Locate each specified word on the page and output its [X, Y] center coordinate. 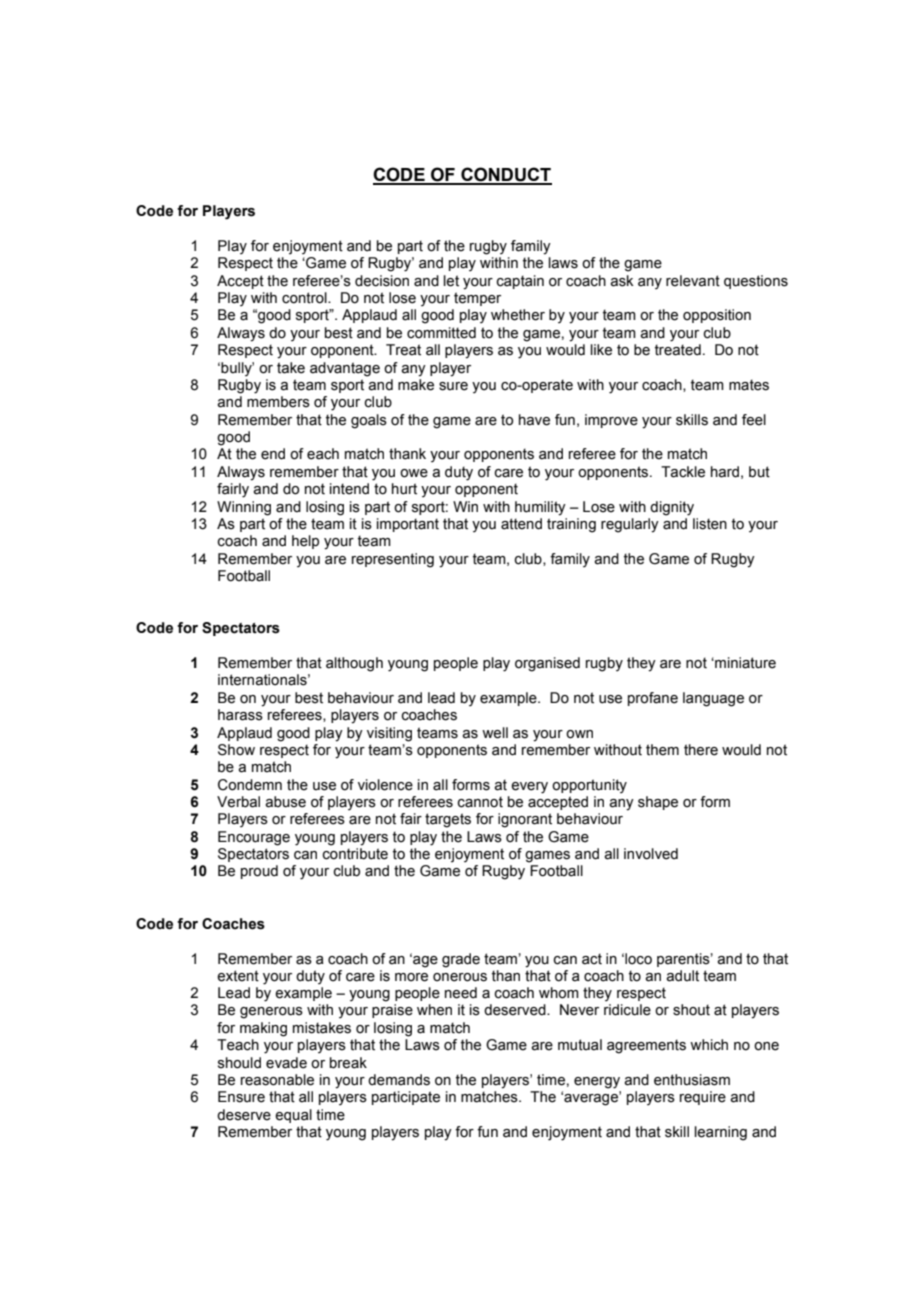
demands [399, 1080]
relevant [693, 281]
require [703, 1098]
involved [651, 854]
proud [259, 872]
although [354, 664]
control [305, 298]
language [713, 699]
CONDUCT [505, 175]
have [534, 420]
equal [293, 1116]
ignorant [525, 820]
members [278, 402]
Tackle [683, 472]
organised [547, 664]
